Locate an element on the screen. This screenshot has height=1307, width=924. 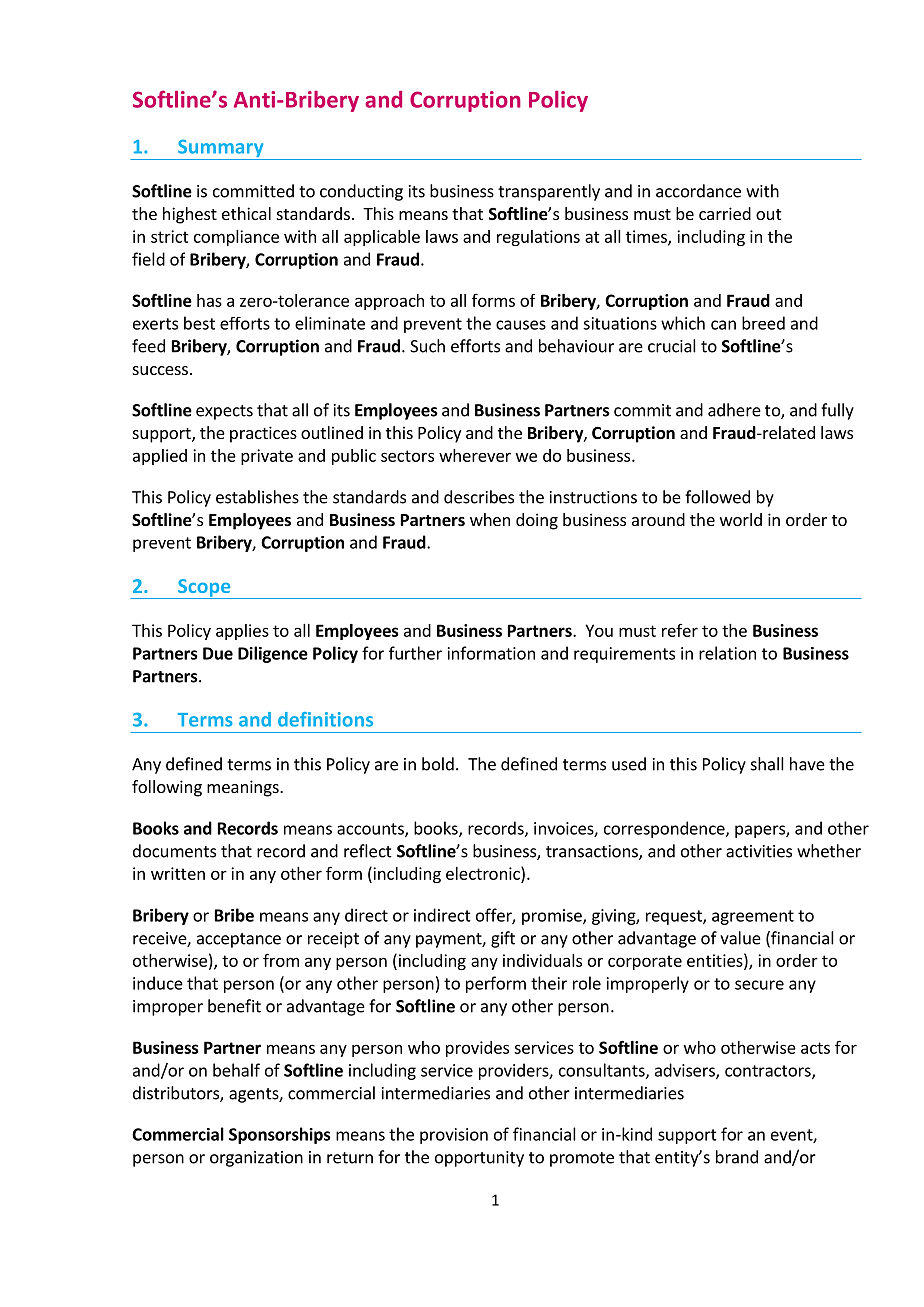
describes is located at coordinates (479, 497).
